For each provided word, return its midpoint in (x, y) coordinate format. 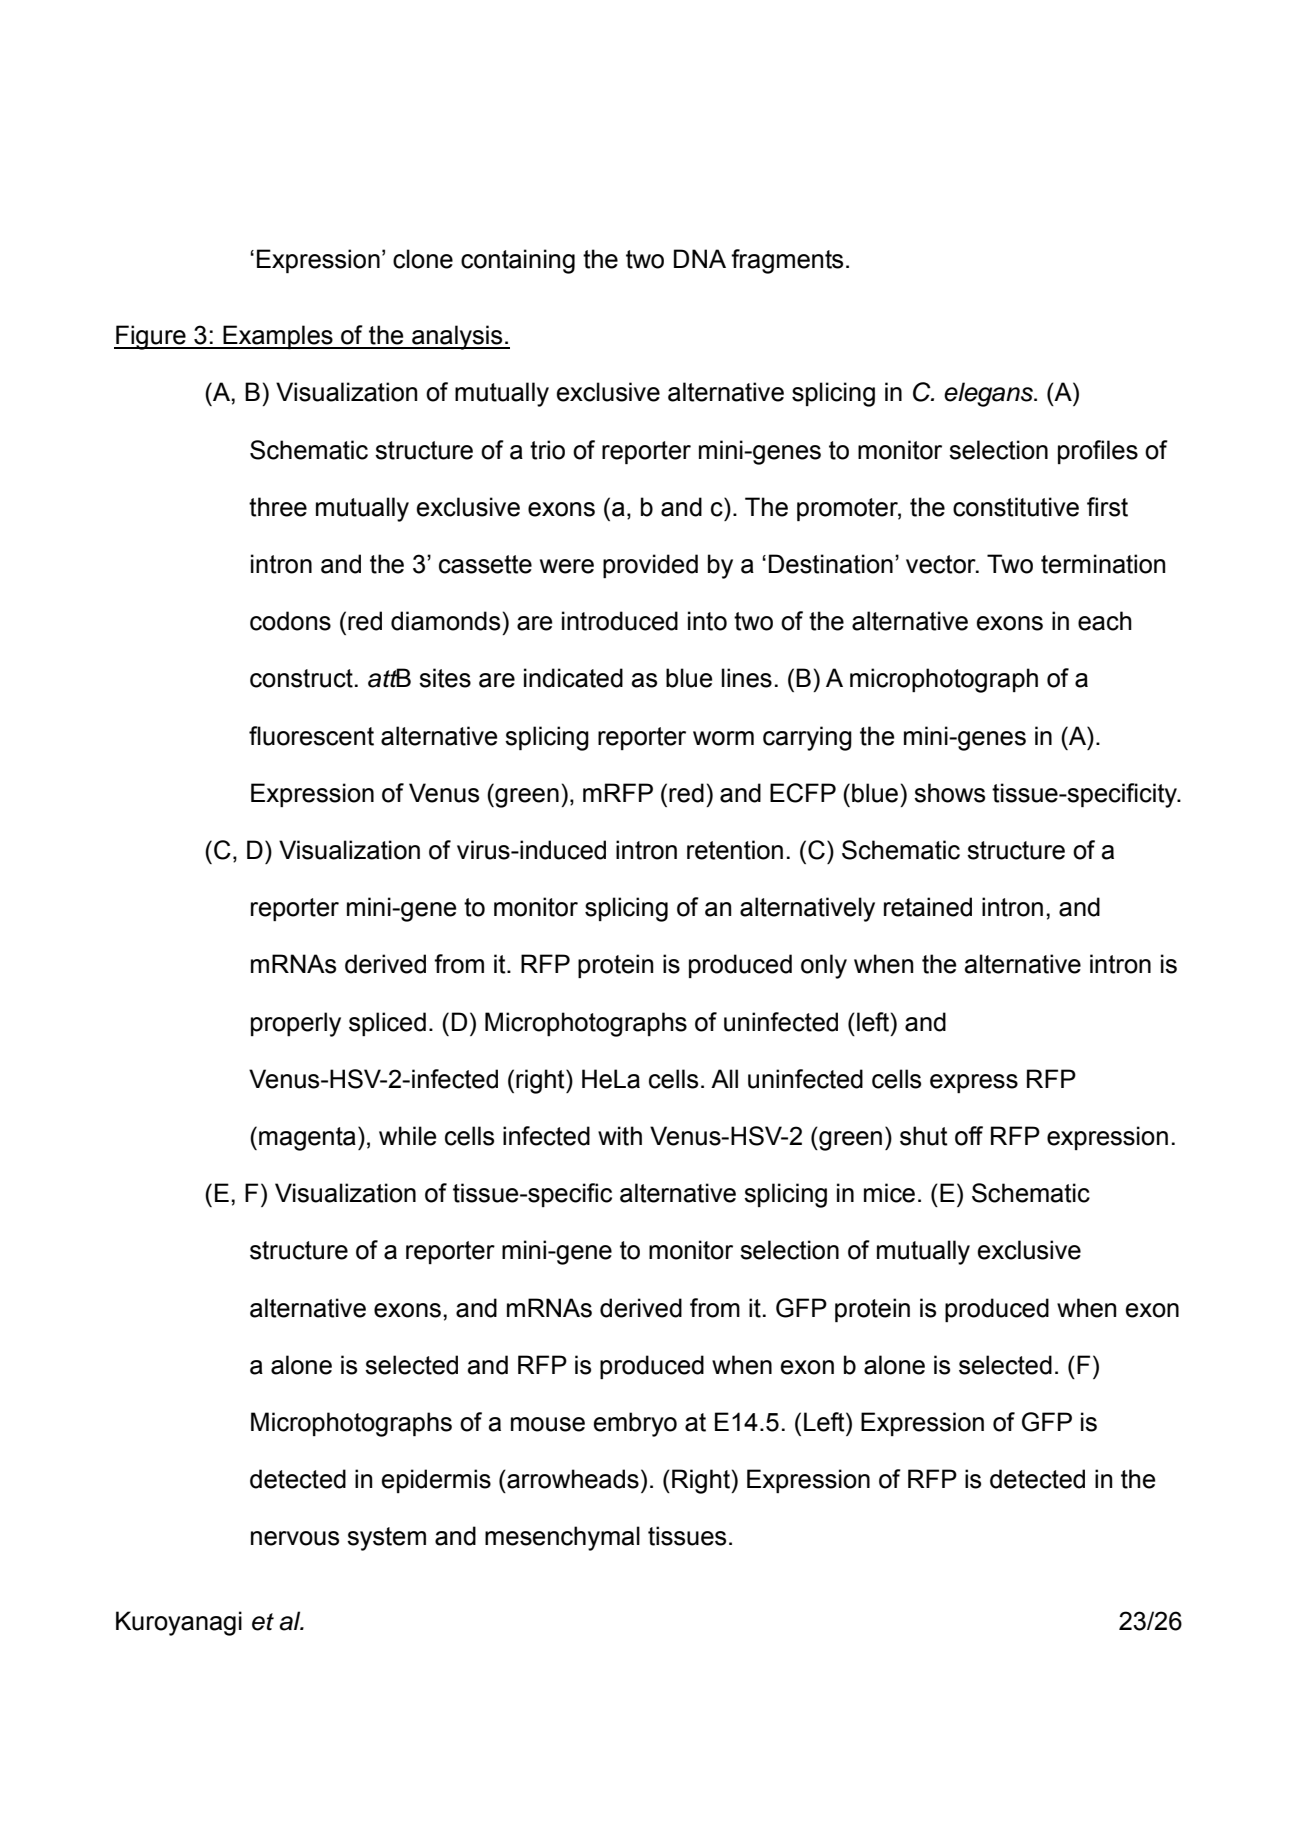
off (969, 1136)
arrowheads (572, 1479)
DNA (700, 258)
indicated (573, 678)
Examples (278, 337)
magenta (307, 1139)
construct (301, 678)
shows (949, 793)
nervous (295, 1538)
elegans (989, 394)
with (620, 1136)
